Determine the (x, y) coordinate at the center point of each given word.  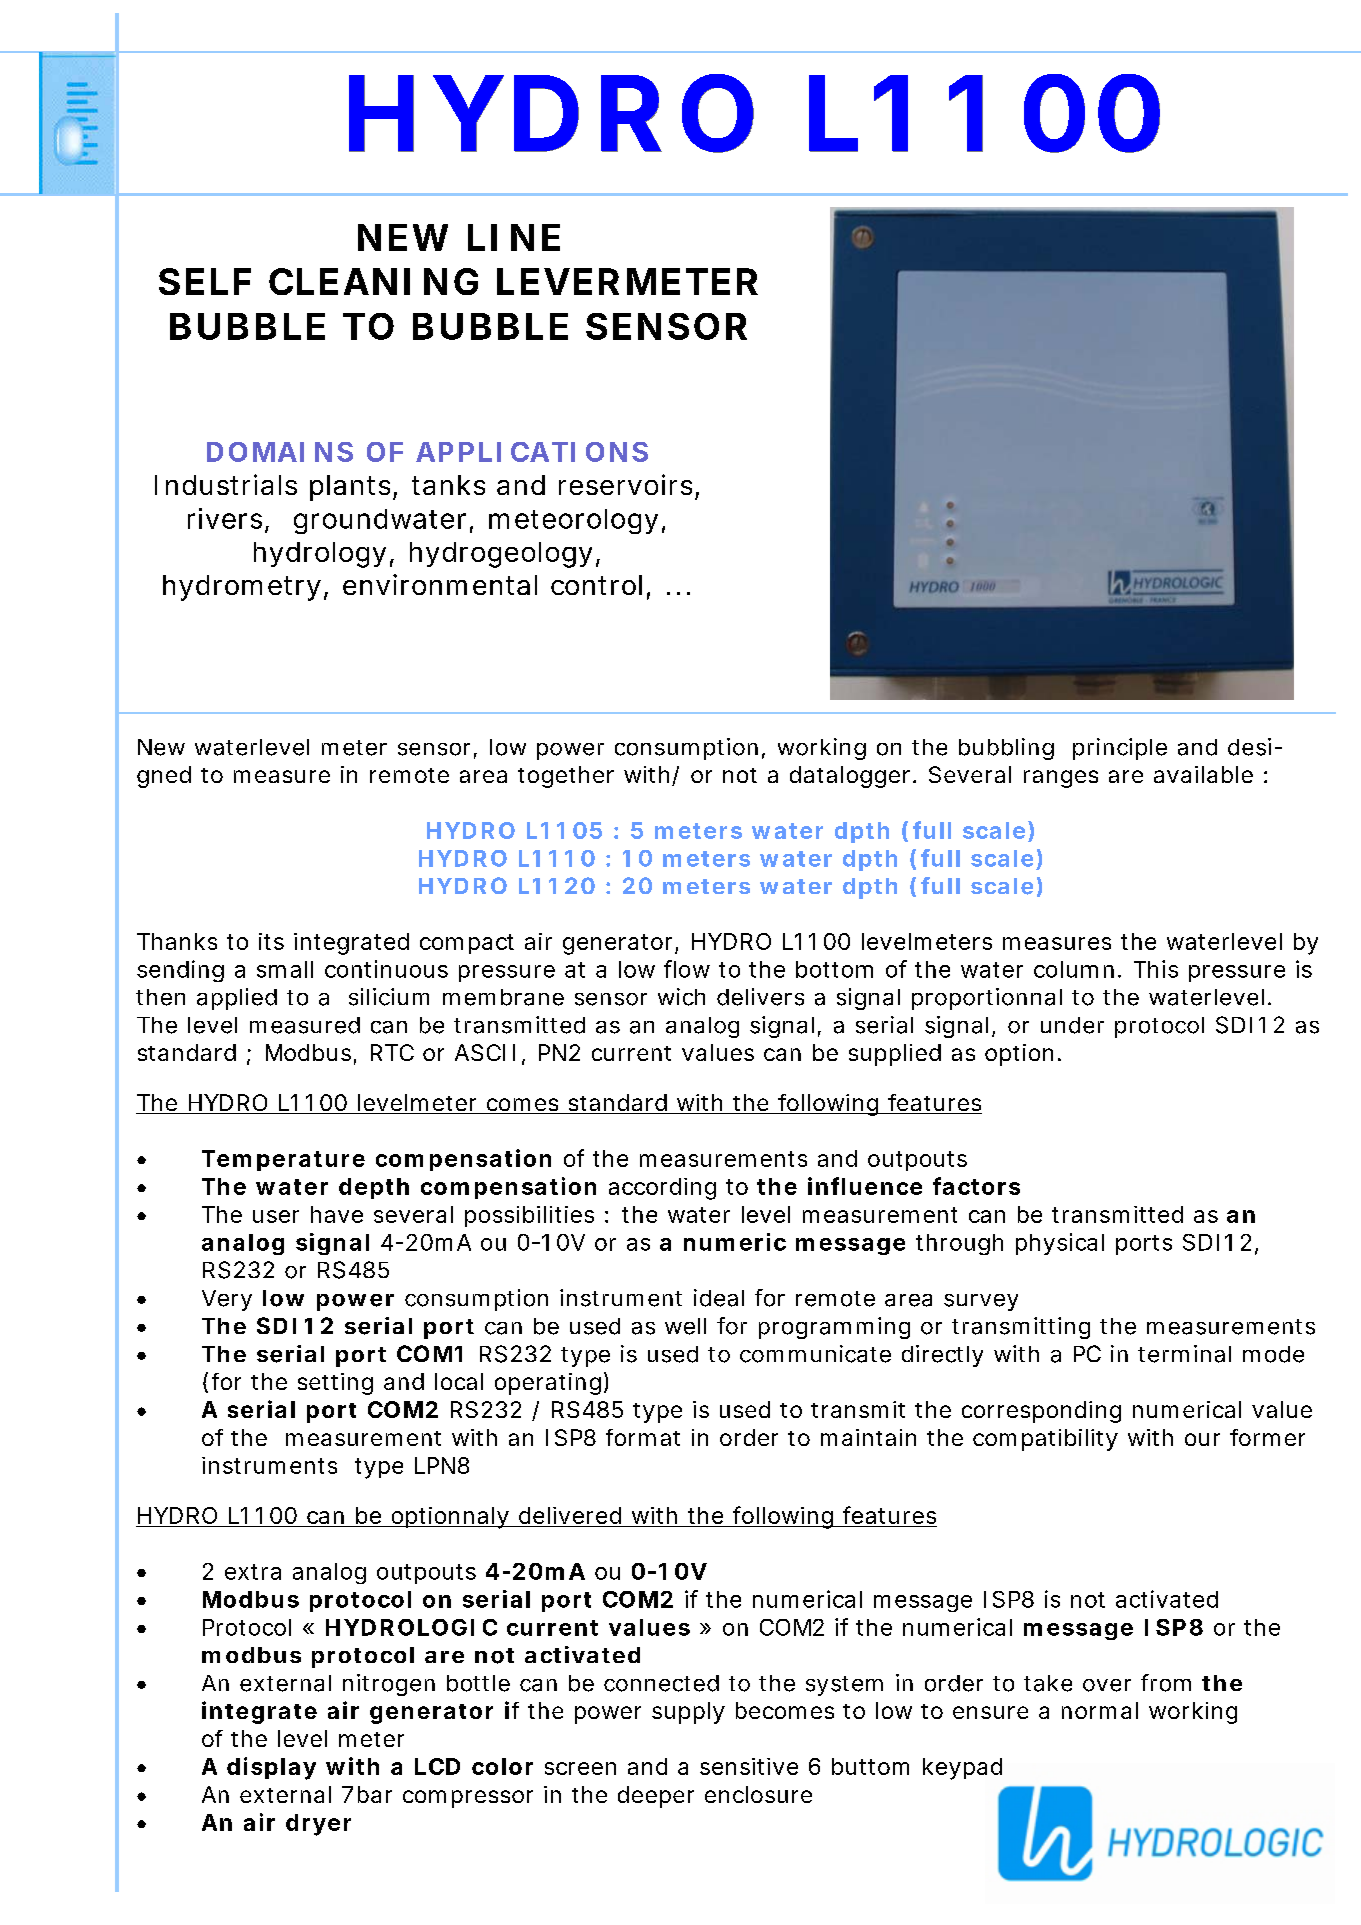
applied (237, 999)
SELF (205, 281)
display (271, 1768)
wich (681, 997)
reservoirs (625, 484)
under (1072, 1025)
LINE (514, 237)
